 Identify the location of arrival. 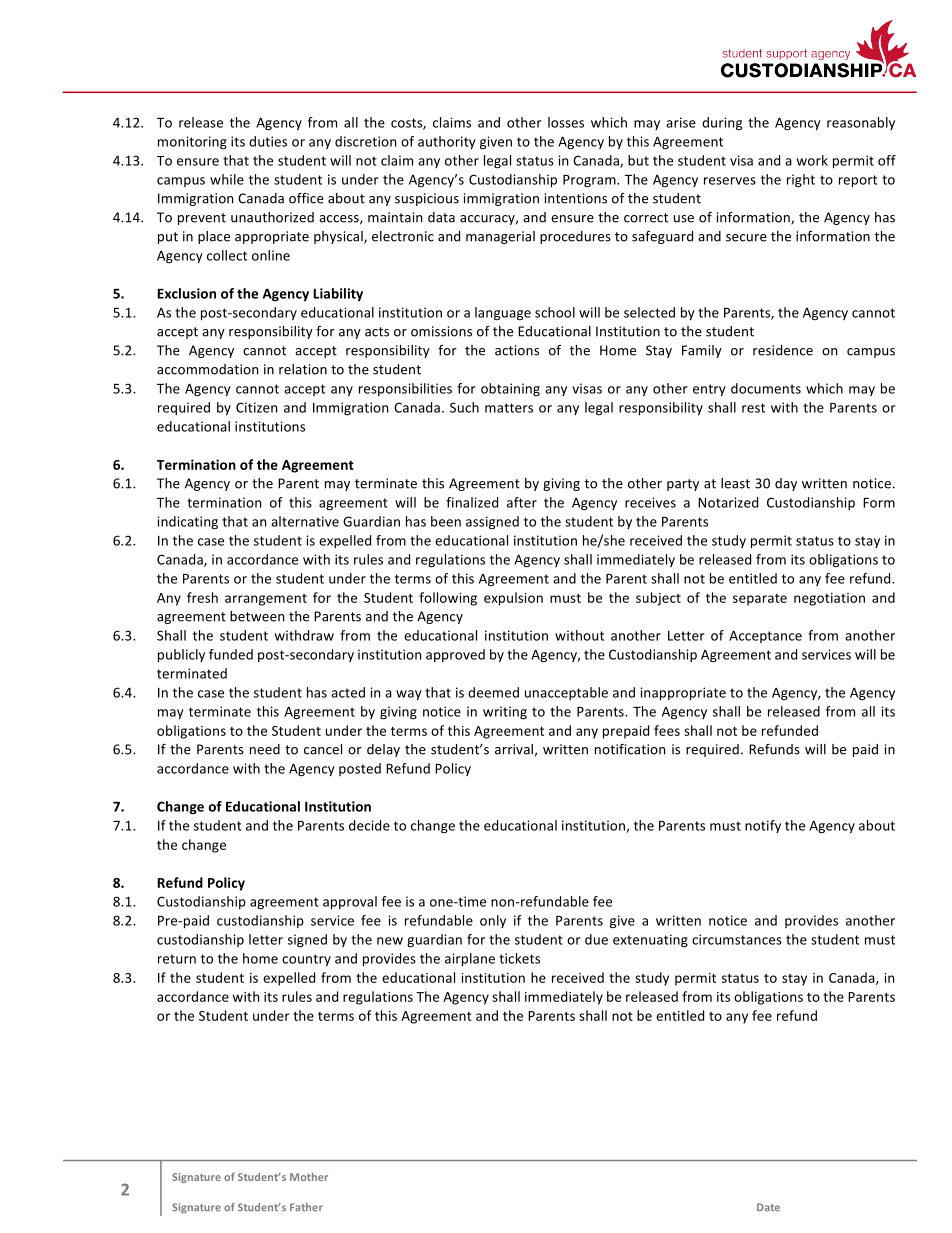
(514, 749).
